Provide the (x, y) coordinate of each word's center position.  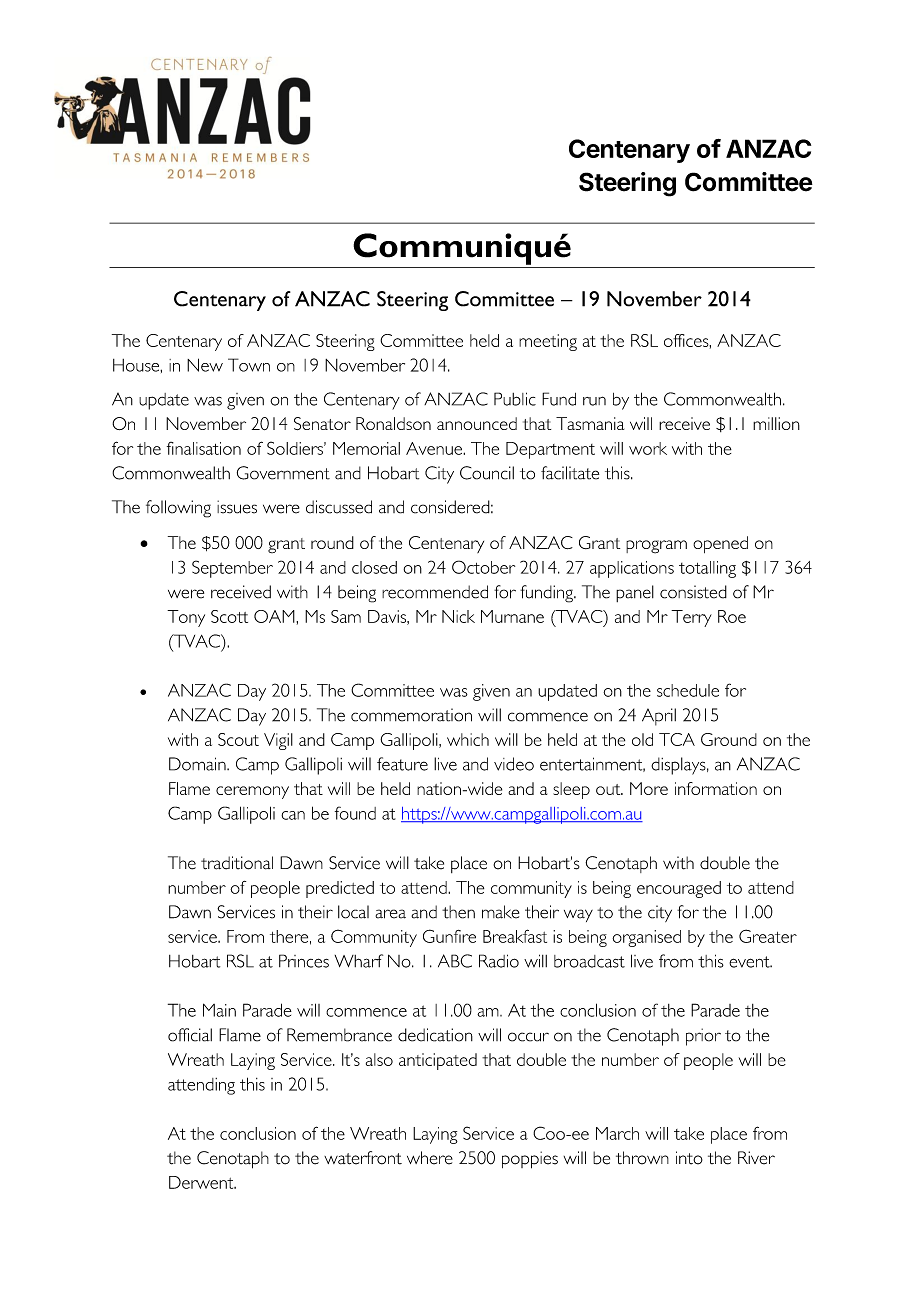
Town (249, 365)
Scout (238, 739)
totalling (707, 569)
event (750, 962)
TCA (677, 739)
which (468, 739)
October (483, 567)
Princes (304, 961)
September (232, 569)
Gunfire (449, 936)
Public (515, 399)
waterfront (363, 1158)
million (776, 423)
